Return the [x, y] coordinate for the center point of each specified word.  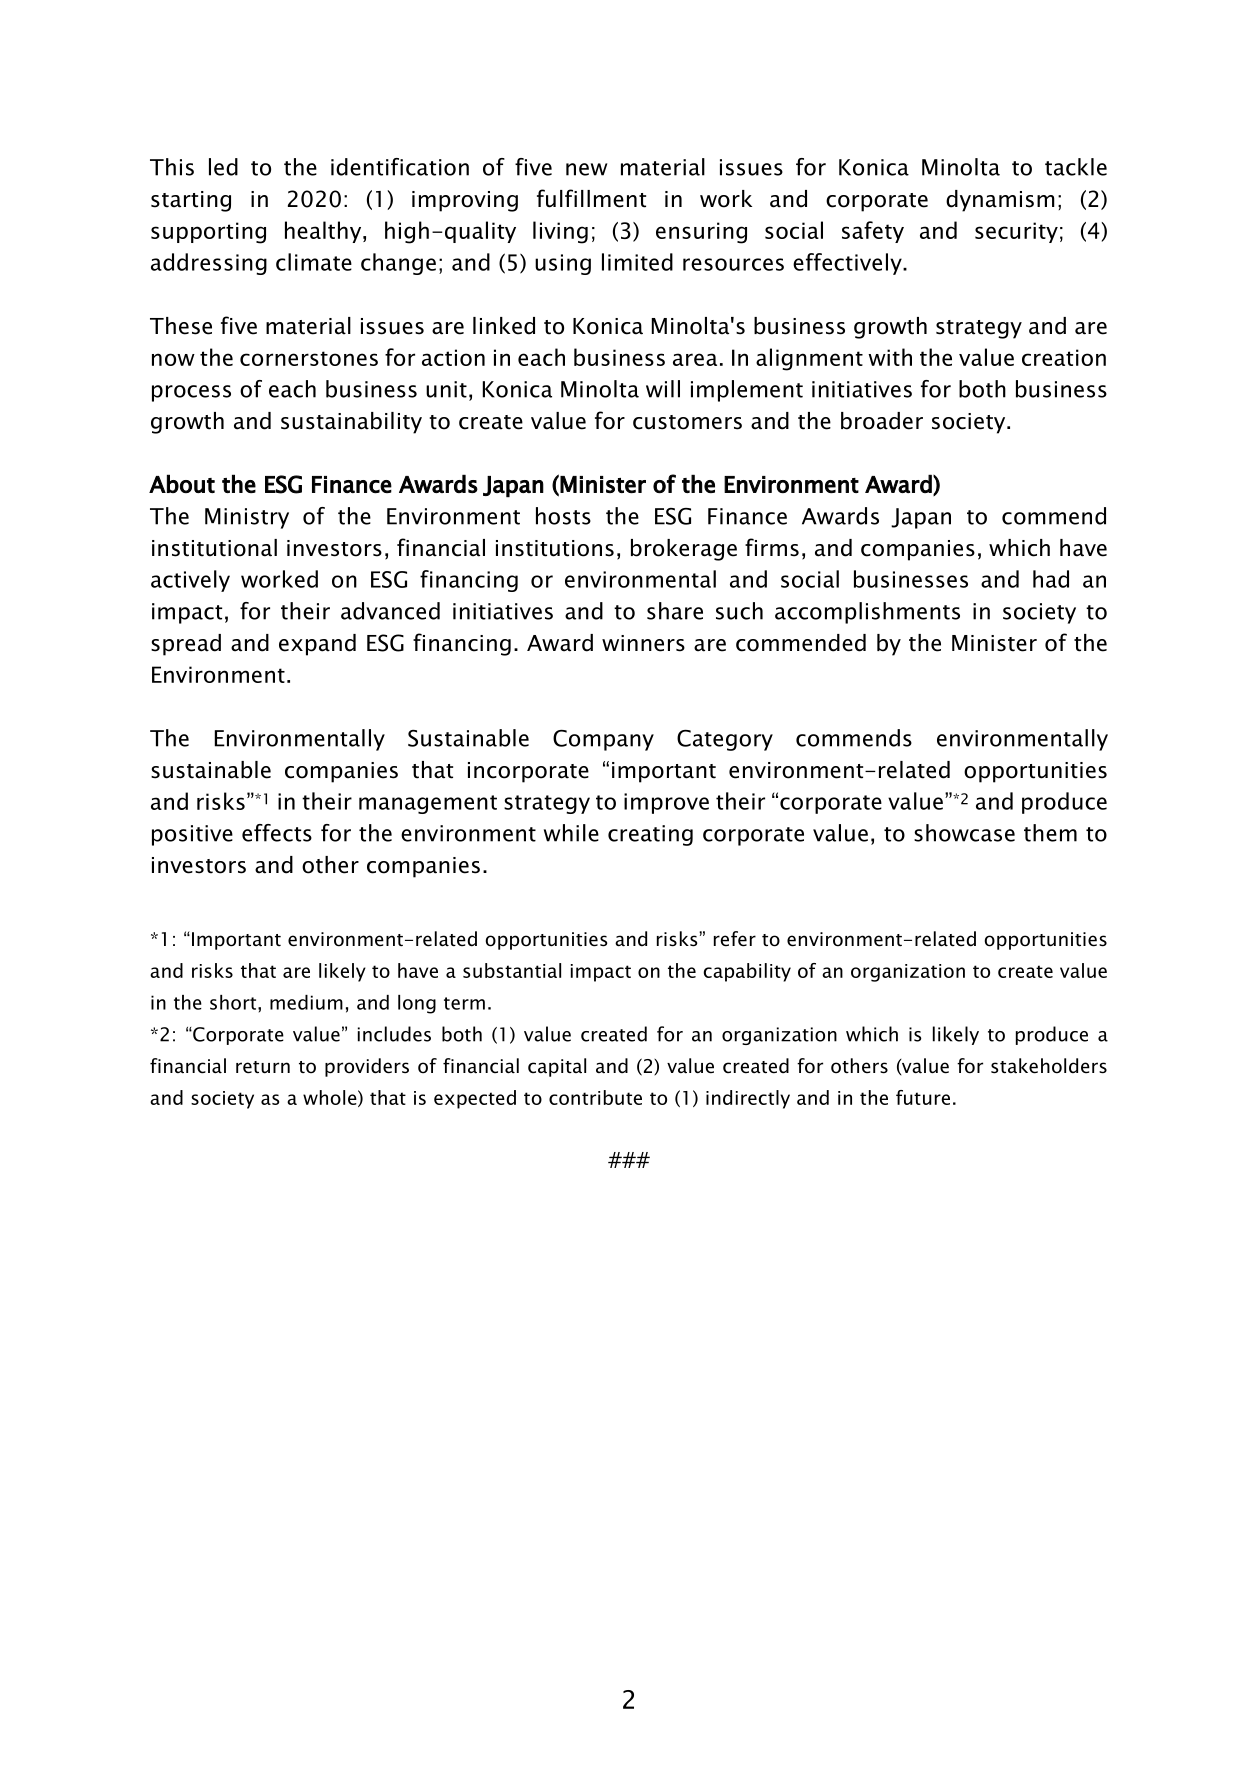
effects [277, 833]
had [1051, 579]
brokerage [684, 550]
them [1050, 833]
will [663, 389]
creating [650, 835]
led [223, 167]
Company [603, 740]
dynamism [1000, 201]
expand [317, 645]
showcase [964, 833]
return [263, 1067]
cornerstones [309, 358]
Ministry [247, 518]
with [890, 357]
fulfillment [591, 198]
